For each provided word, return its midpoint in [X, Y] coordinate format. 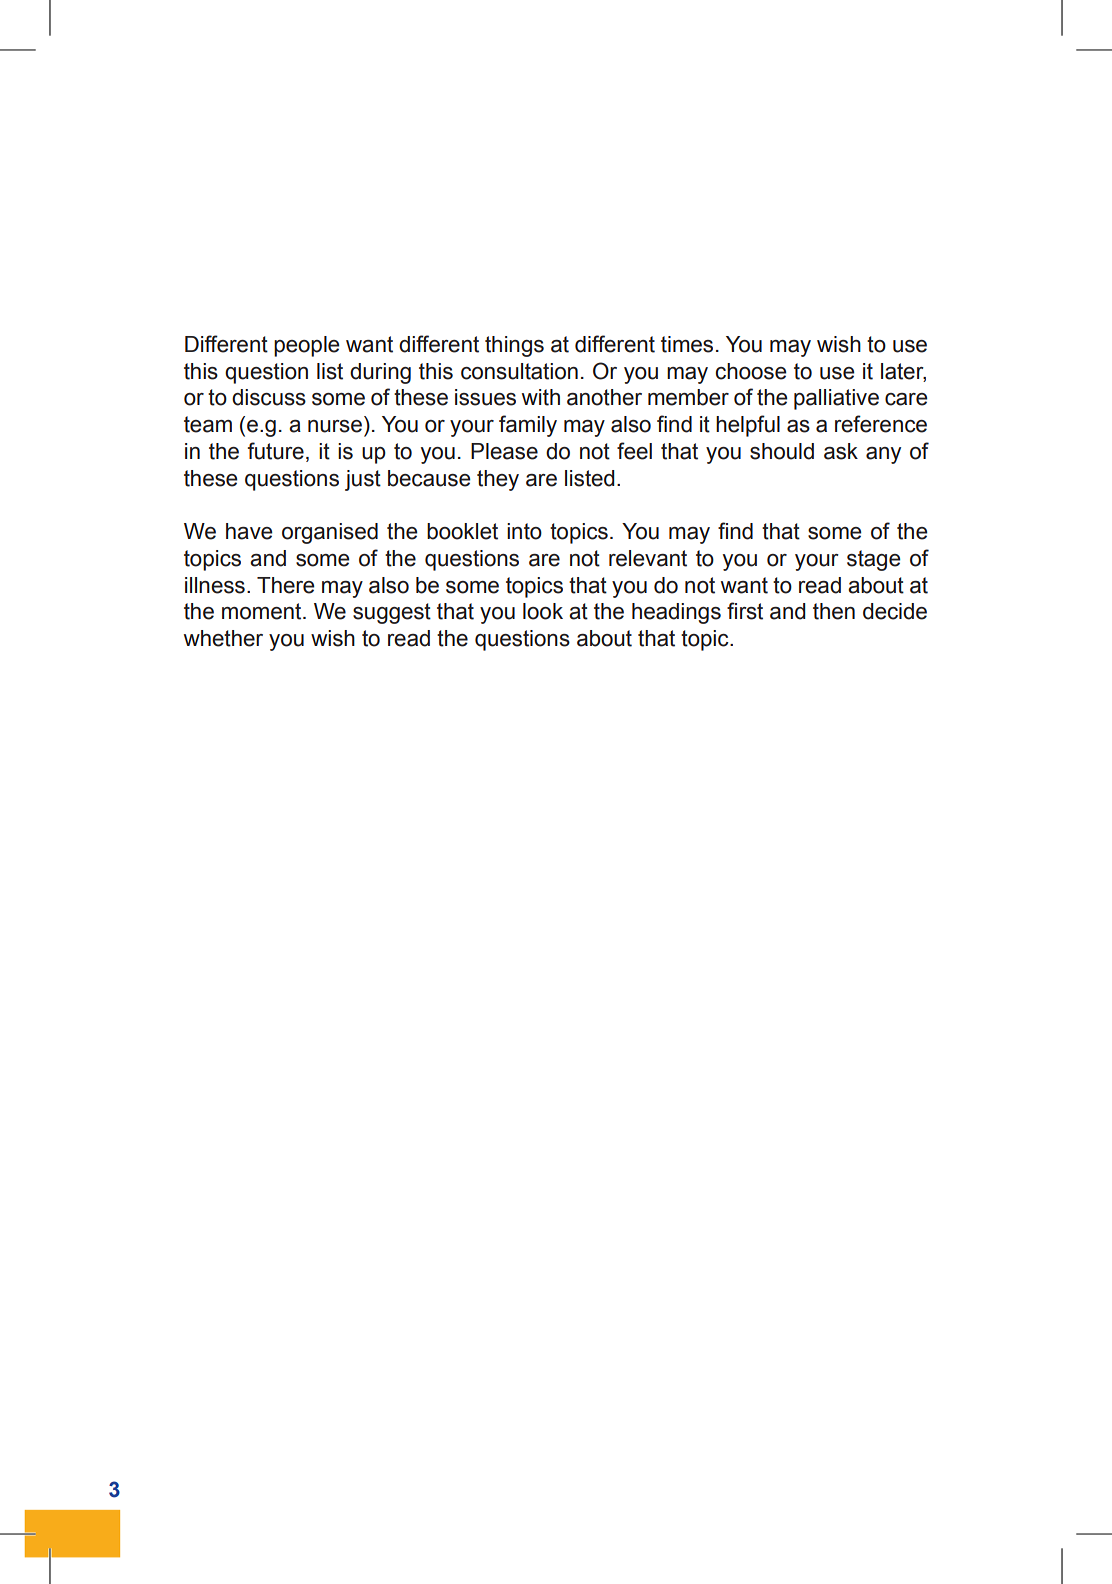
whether [223, 638]
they [498, 480]
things [514, 346]
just [363, 480]
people [307, 346]
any [883, 455]
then [834, 611]
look [543, 611]
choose [751, 371]
